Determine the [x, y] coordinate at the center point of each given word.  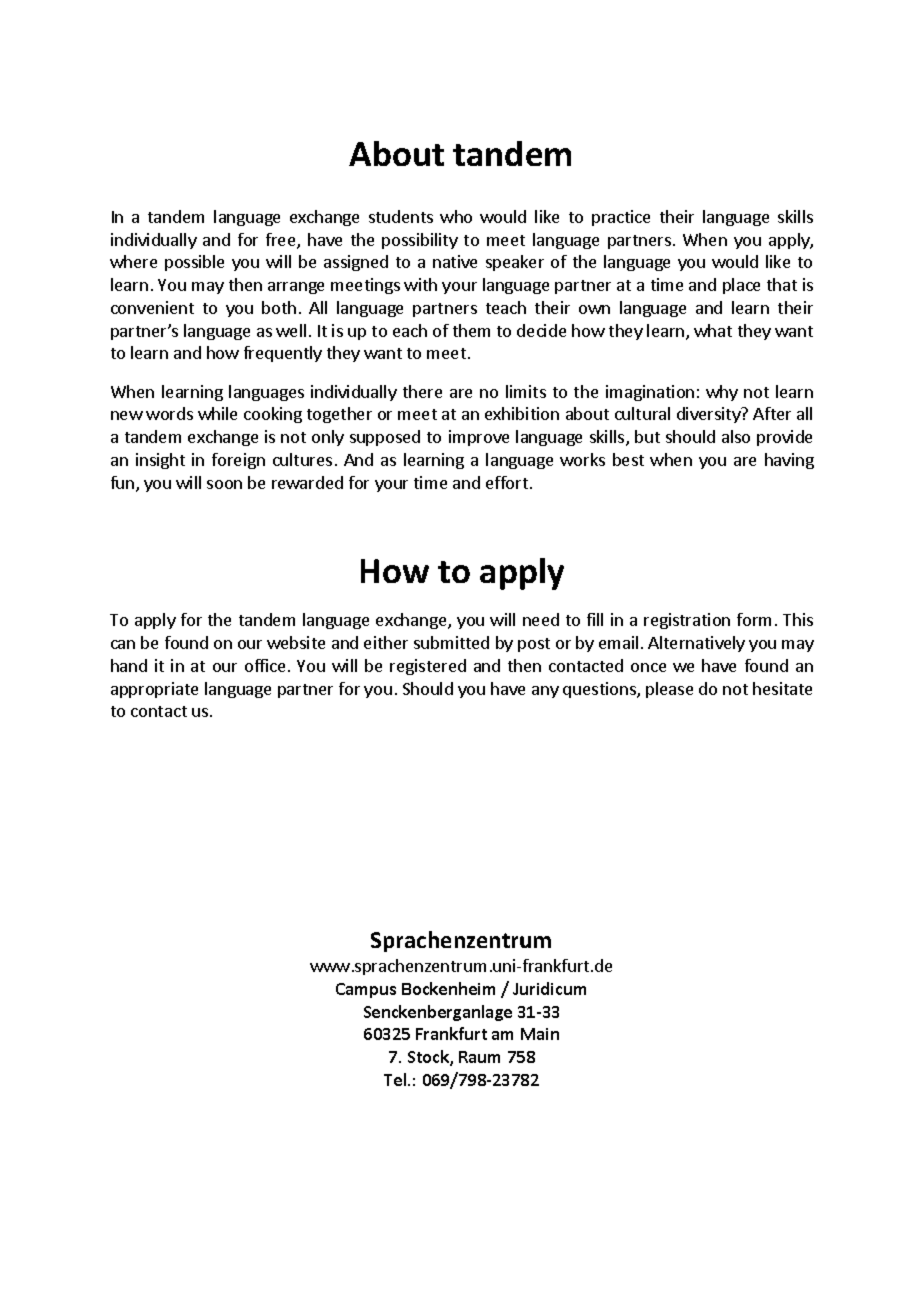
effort [507, 482]
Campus [366, 990]
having [789, 461]
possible [194, 263]
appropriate [154, 690]
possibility [420, 241]
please [669, 690]
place [741, 286]
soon [224, 484]
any [545, 692]
